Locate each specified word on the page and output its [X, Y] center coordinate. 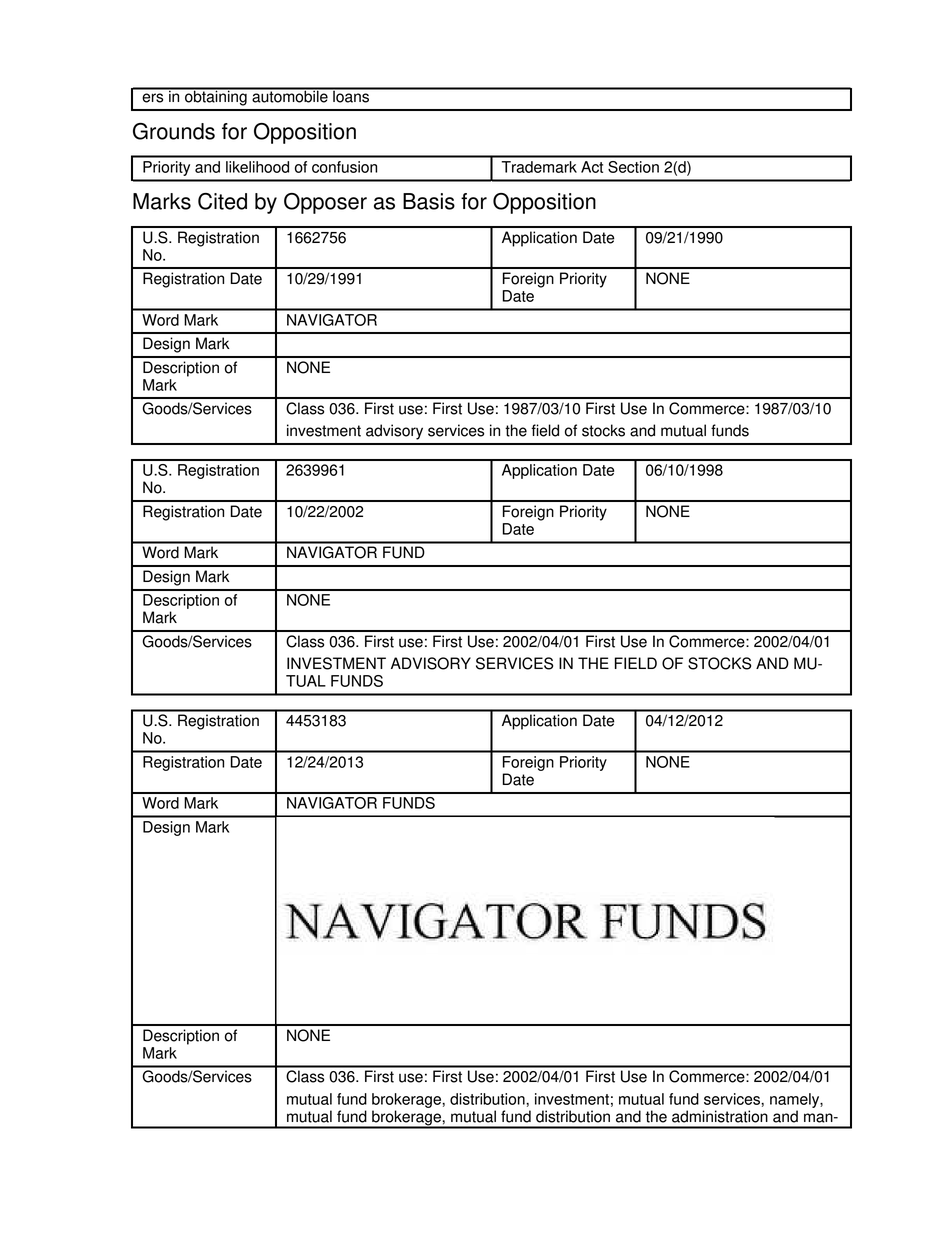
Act [592, 167]
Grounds [174, 131]
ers [152, 98]
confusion [344, 167]
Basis [429, 201]
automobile [290, 95]
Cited [222, 201]
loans [351, 95]
